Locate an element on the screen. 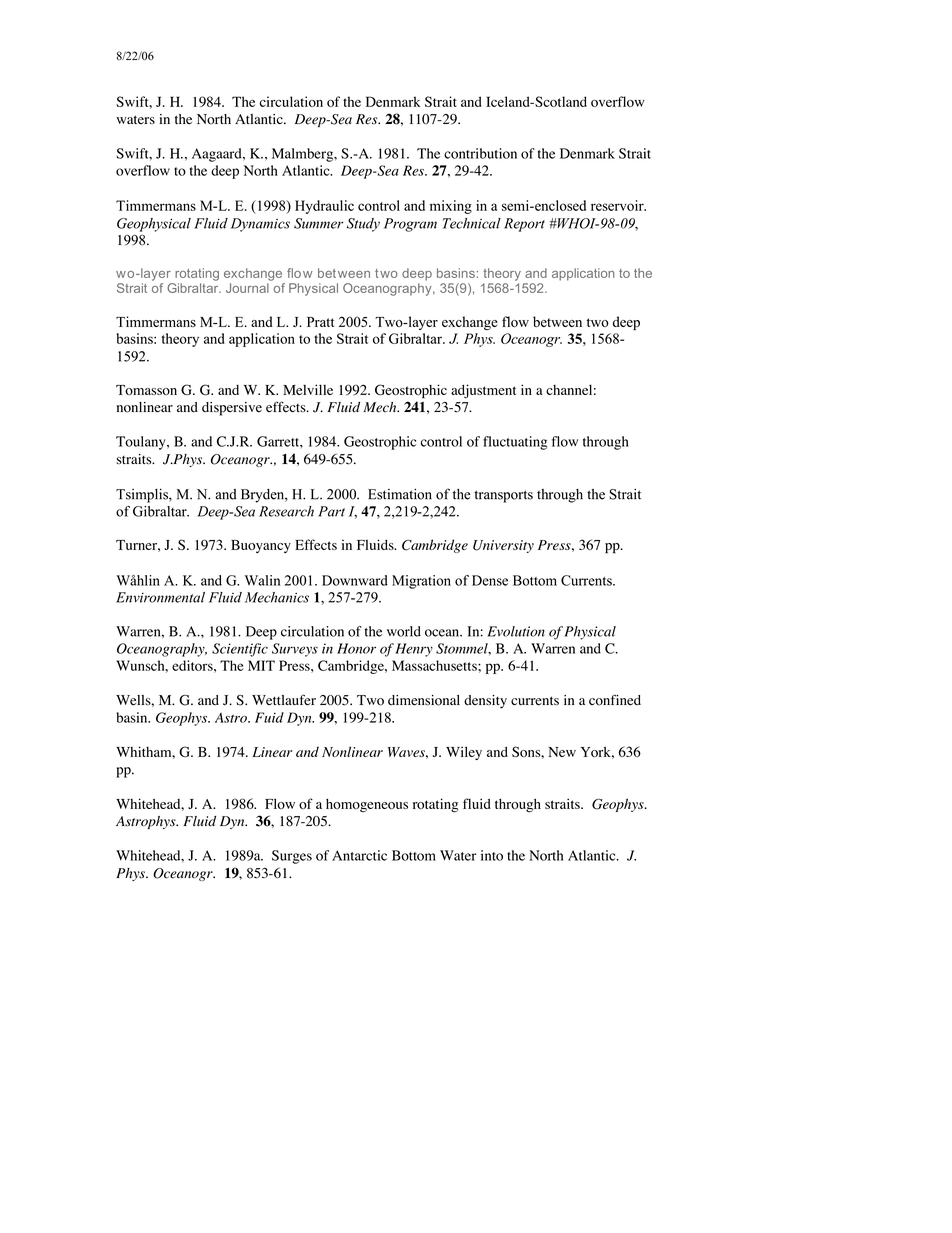 The width and height of the screenshot is (952, 1233). Surges is located at coordinates (292, 857).
